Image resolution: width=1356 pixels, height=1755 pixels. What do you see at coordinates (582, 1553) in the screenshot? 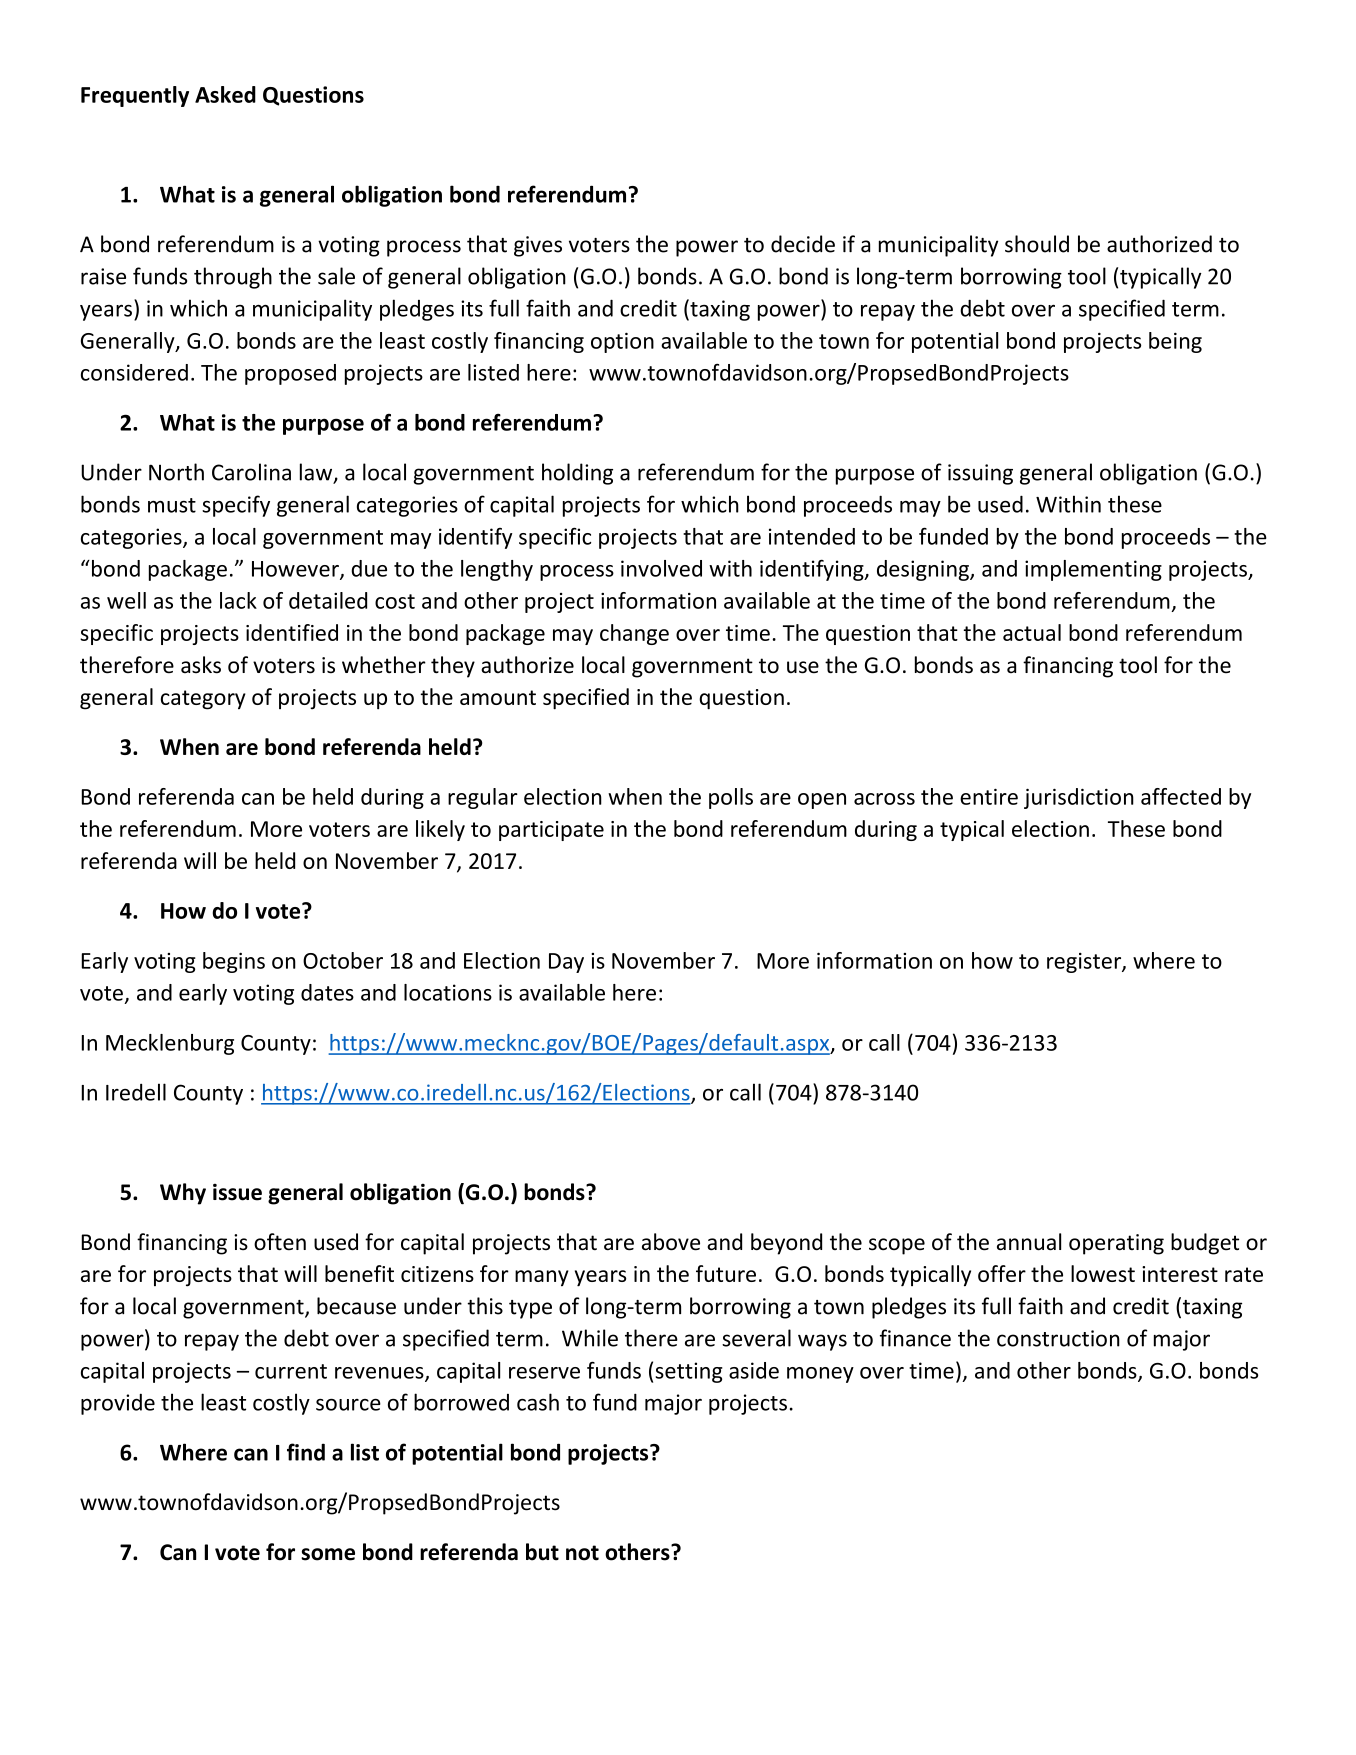
I see `not` at bounding box center [582, 1553].
